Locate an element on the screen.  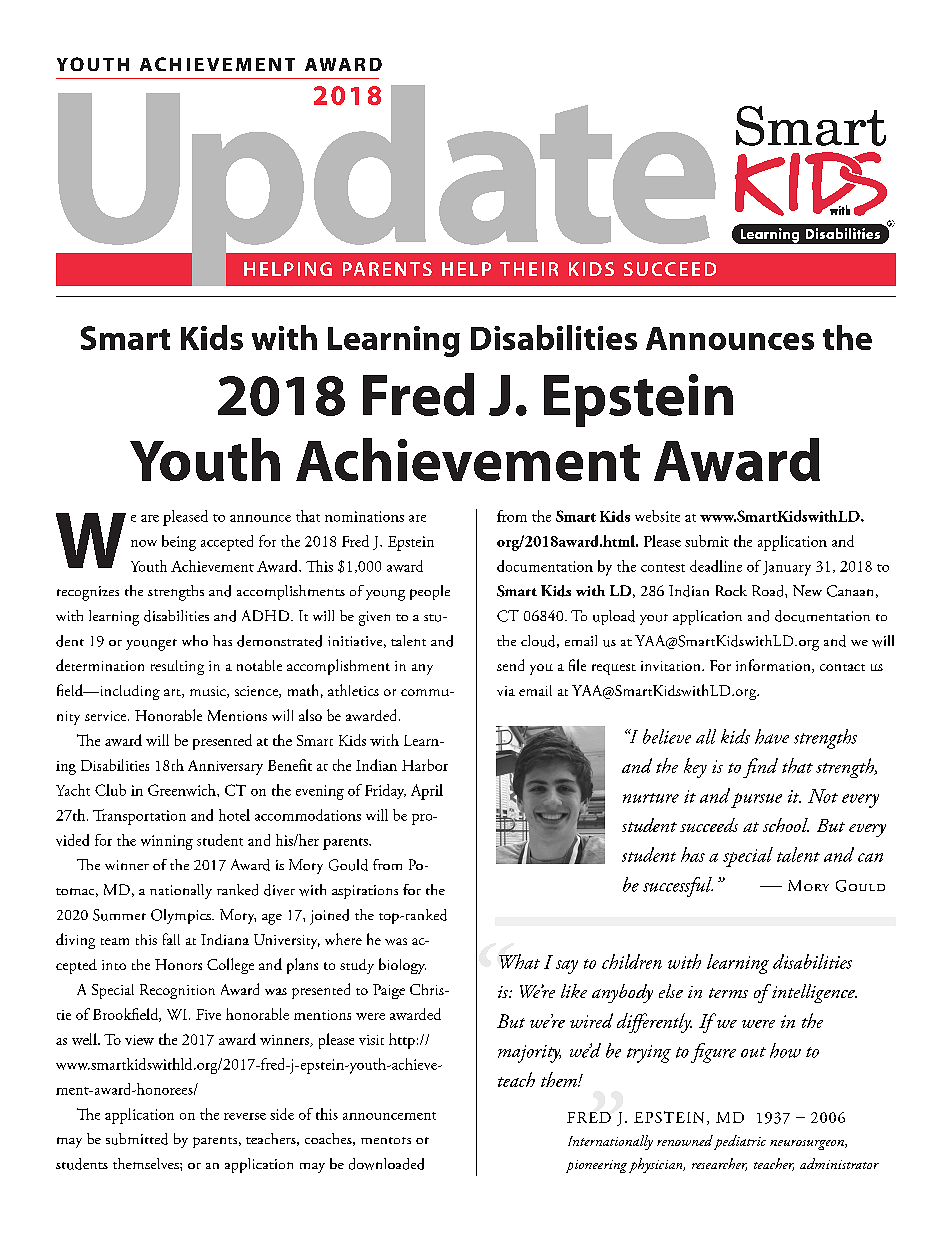
fall is located at coordinates (171, 939).
